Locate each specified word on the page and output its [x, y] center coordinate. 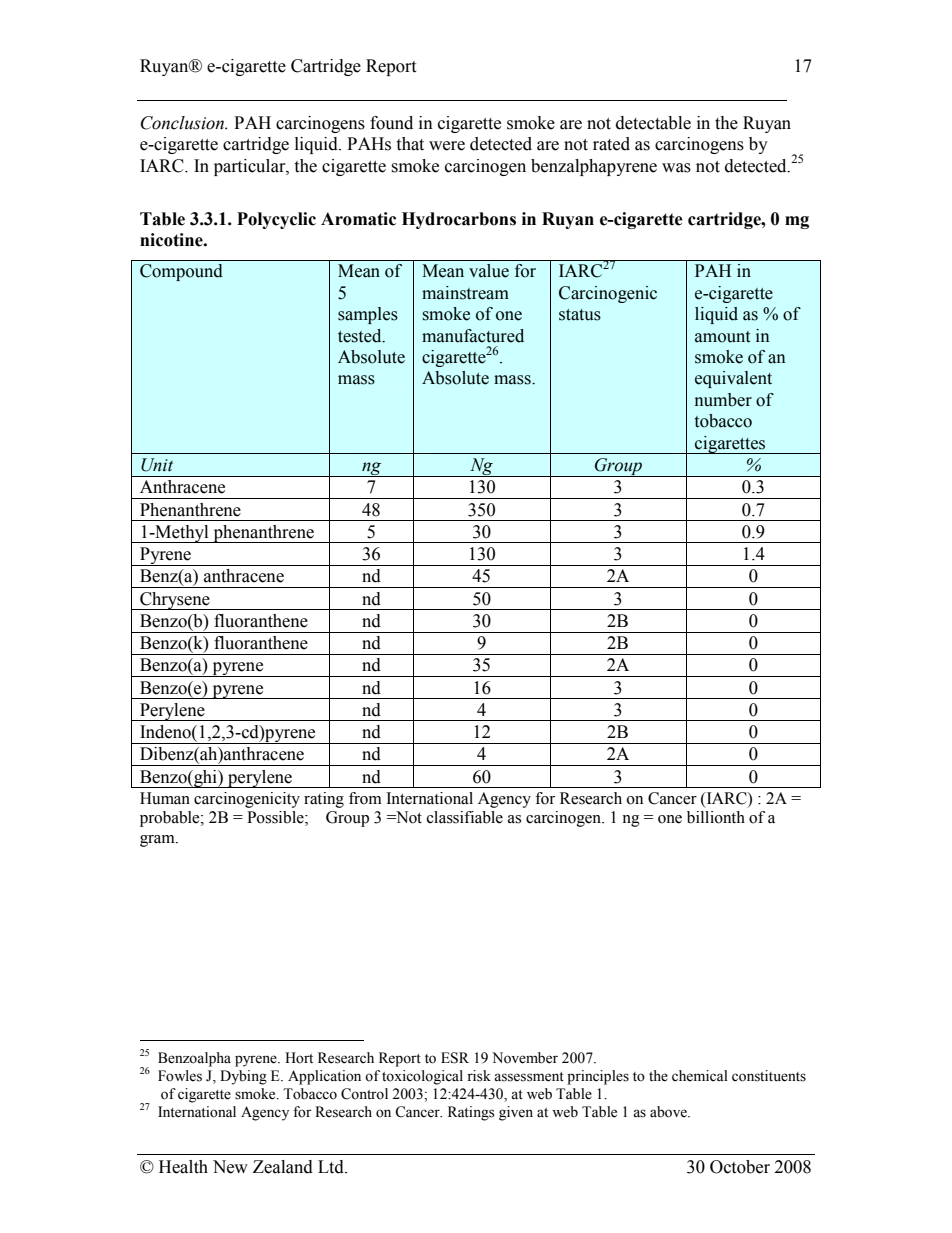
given [516, 1113]
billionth [716, 817]
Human [165, 798]
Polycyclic [276, 220]
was [676, 168]
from [365, 798]
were [447, 146]
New [230, 1167]
